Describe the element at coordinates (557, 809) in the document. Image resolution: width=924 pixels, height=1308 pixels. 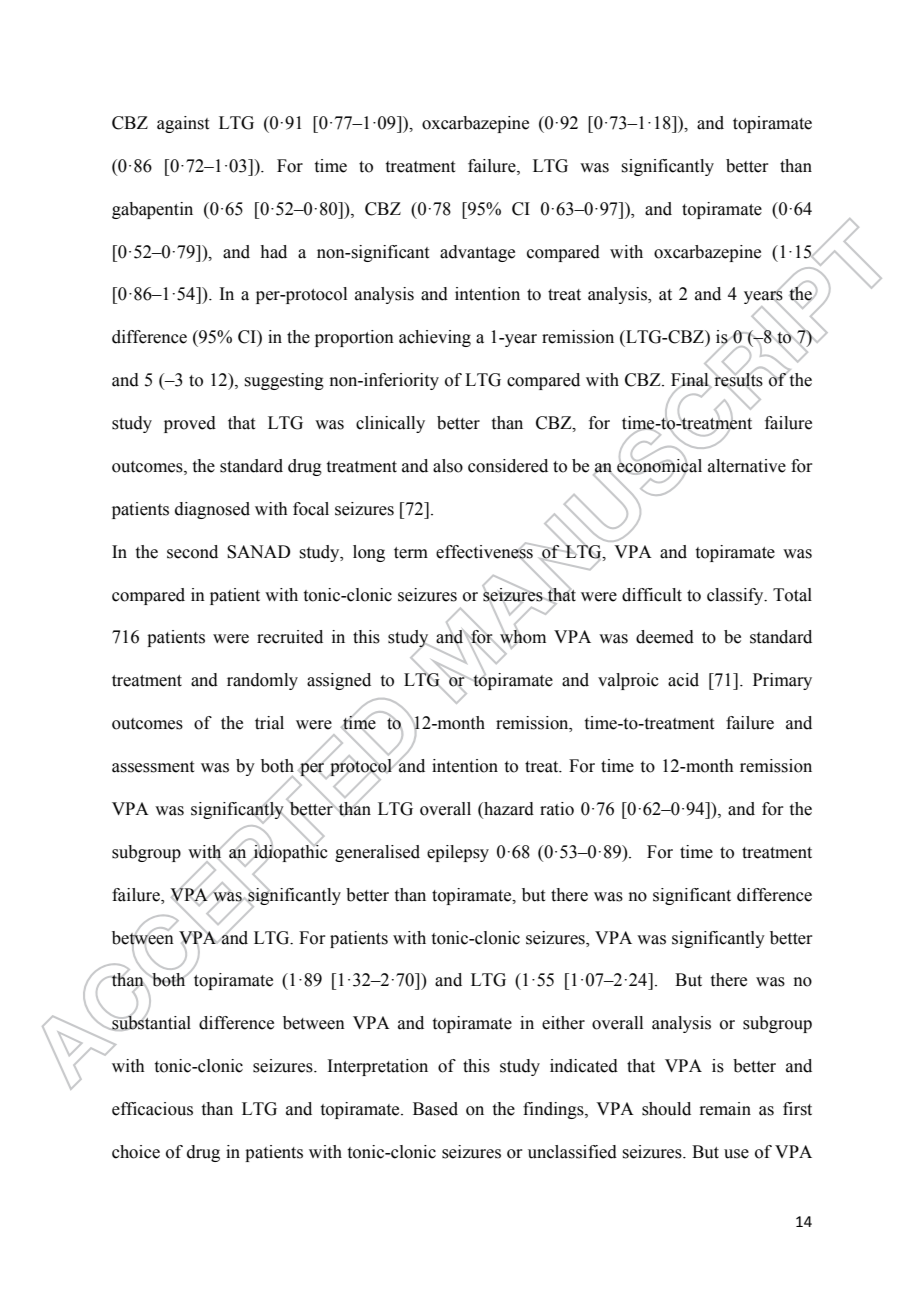
I see `ratio` at that location.
